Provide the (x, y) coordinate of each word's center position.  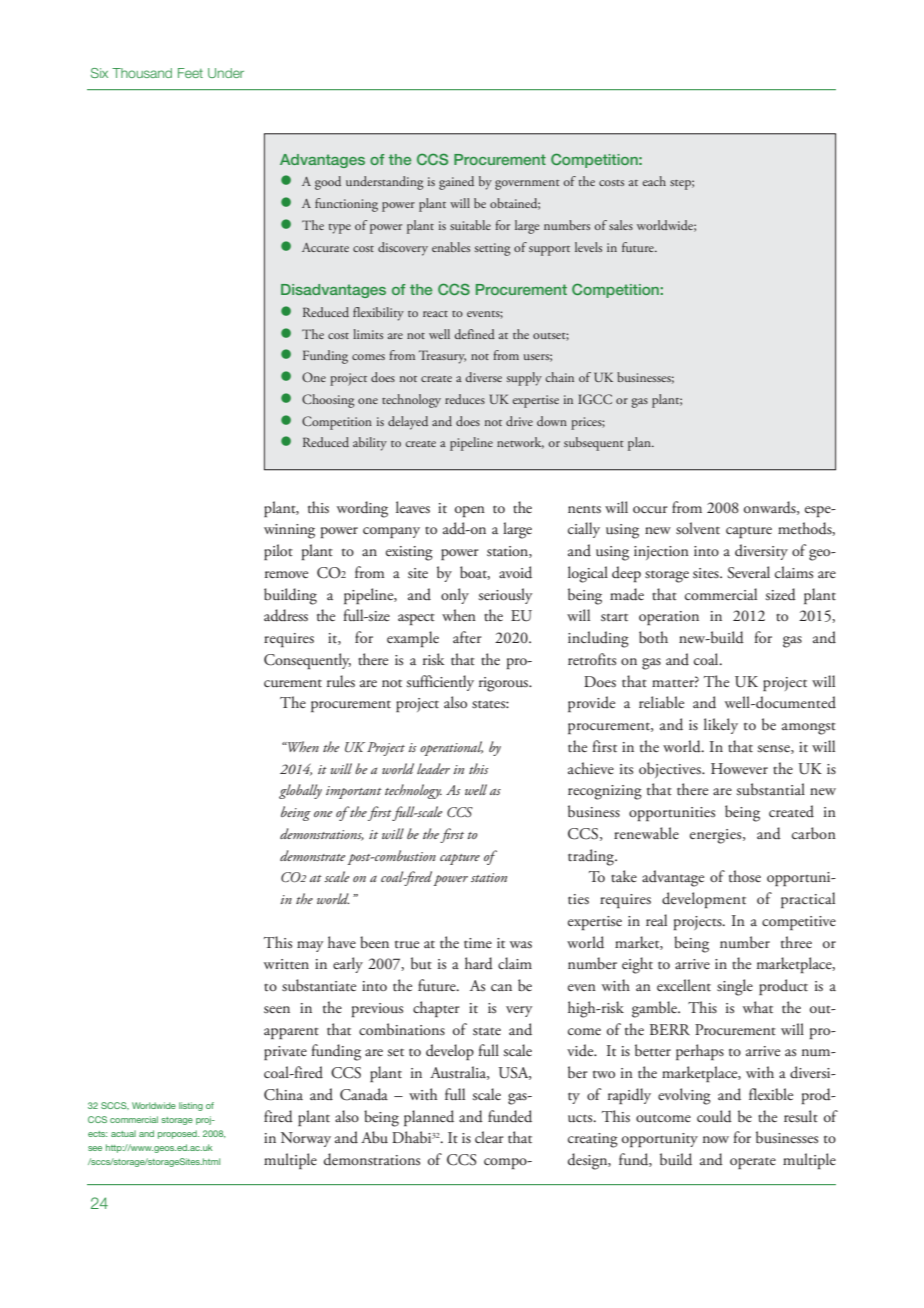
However (739, 768)
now (716, 1139)
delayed (408, 423)
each (654, 181)
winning (289, 531)
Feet (190, 73)
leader (433, 768)
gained (456, 183)
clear (489, 1137)
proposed (178, 1134)
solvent (698, 528)
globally (300, 791)
